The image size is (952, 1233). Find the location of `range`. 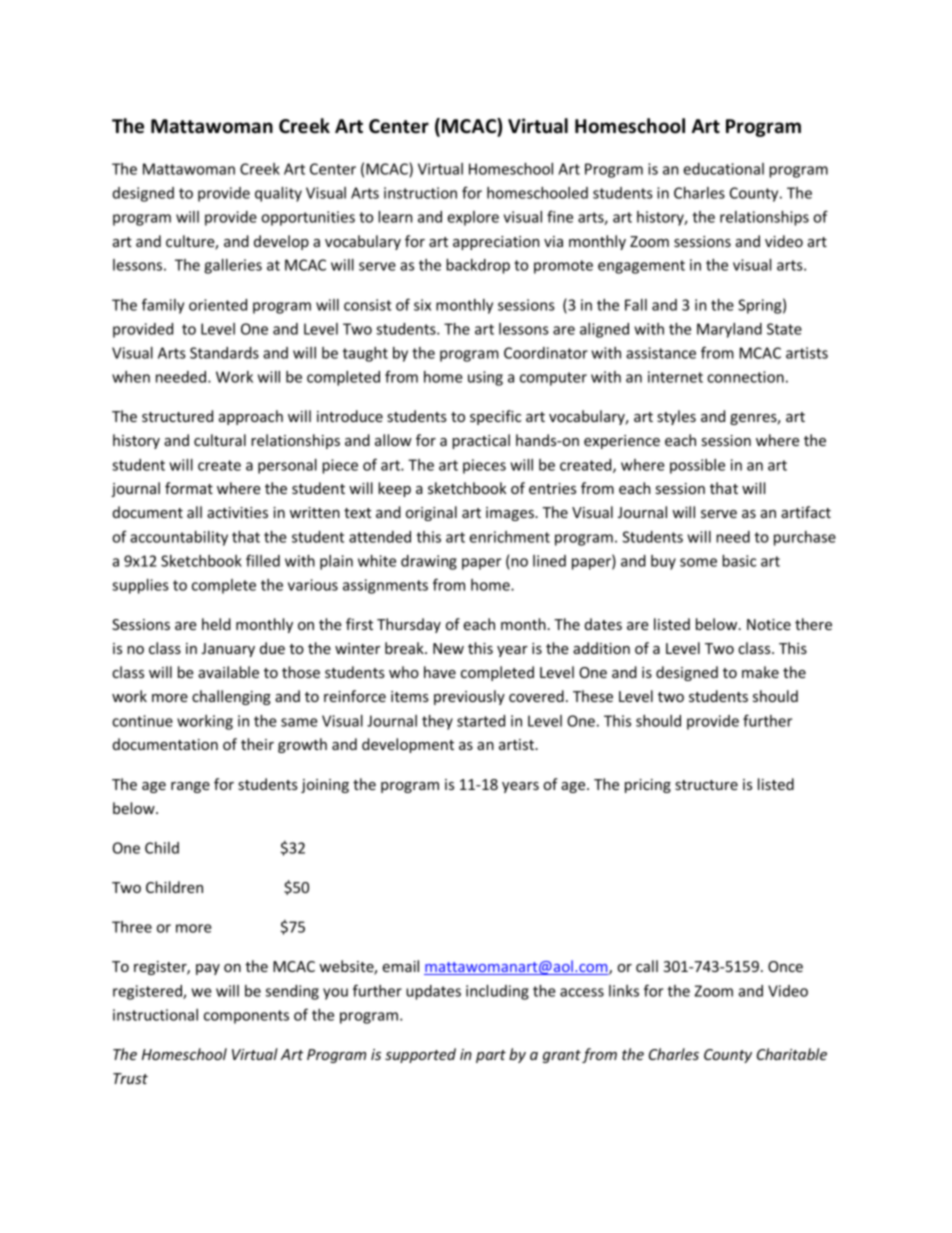

range is located at coordinates (190, 787).
